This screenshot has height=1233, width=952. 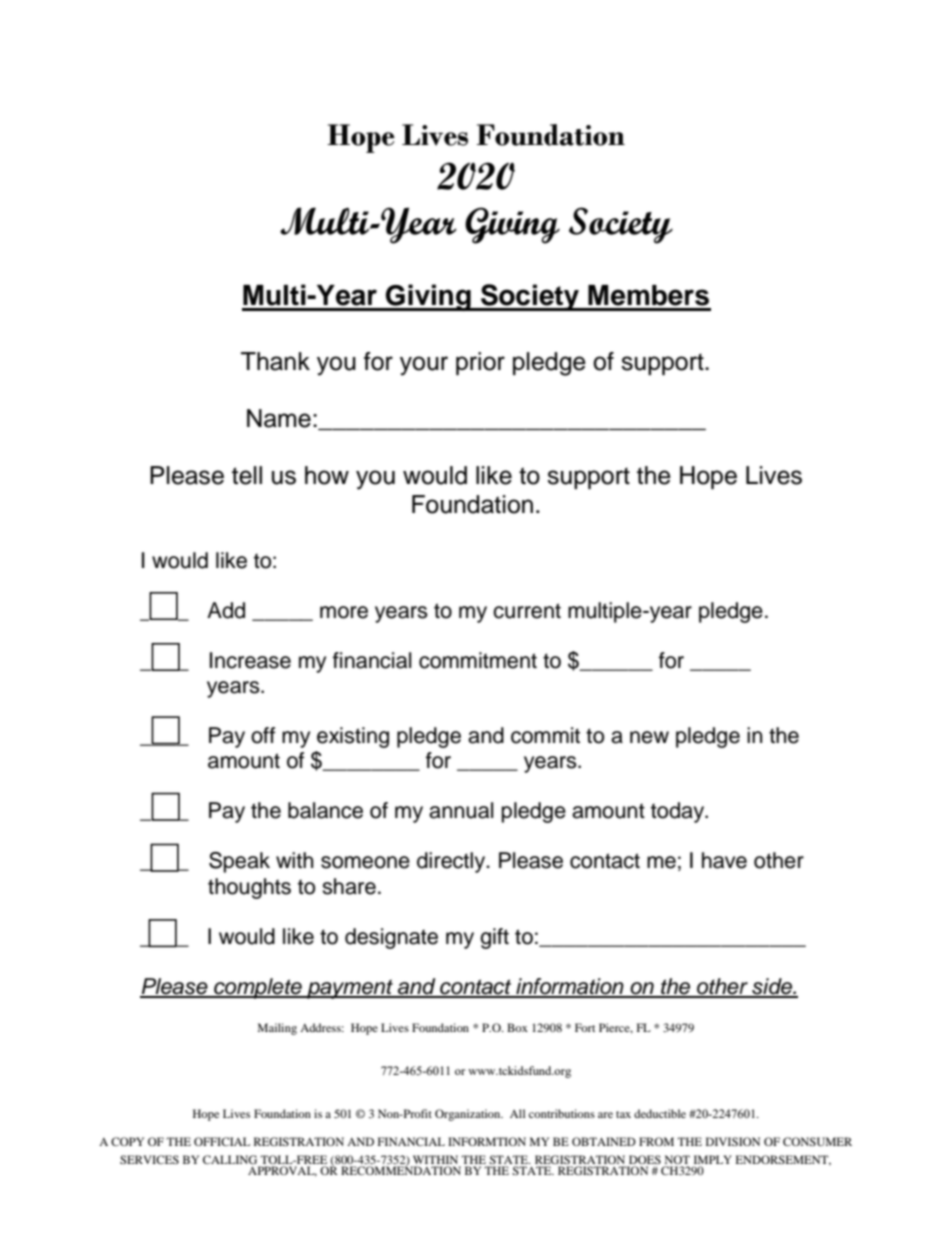 I want to click on your, so click(x=424, y=366).
